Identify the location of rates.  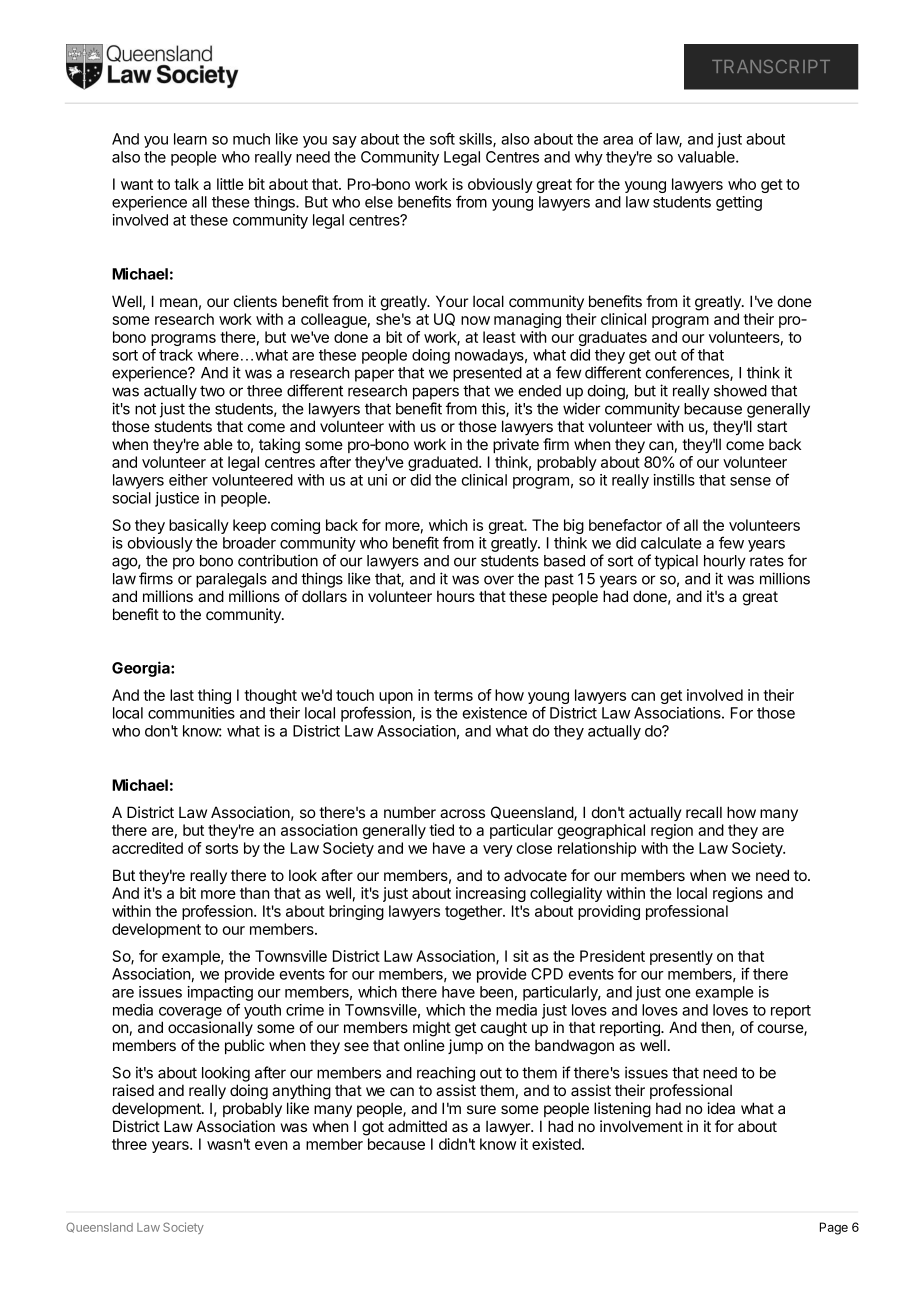
(767, 561).
